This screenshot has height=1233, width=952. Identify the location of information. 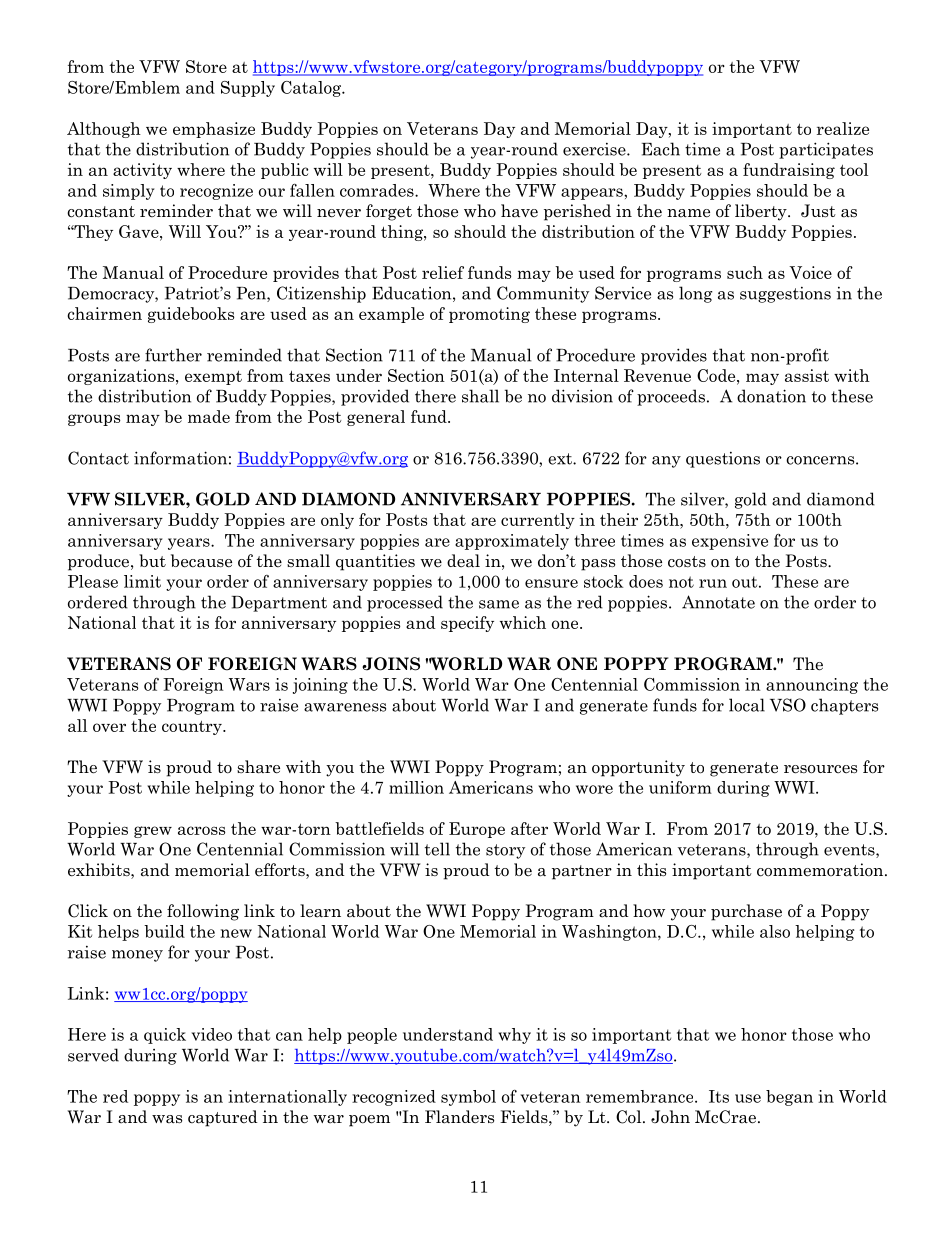
(180, 458).
